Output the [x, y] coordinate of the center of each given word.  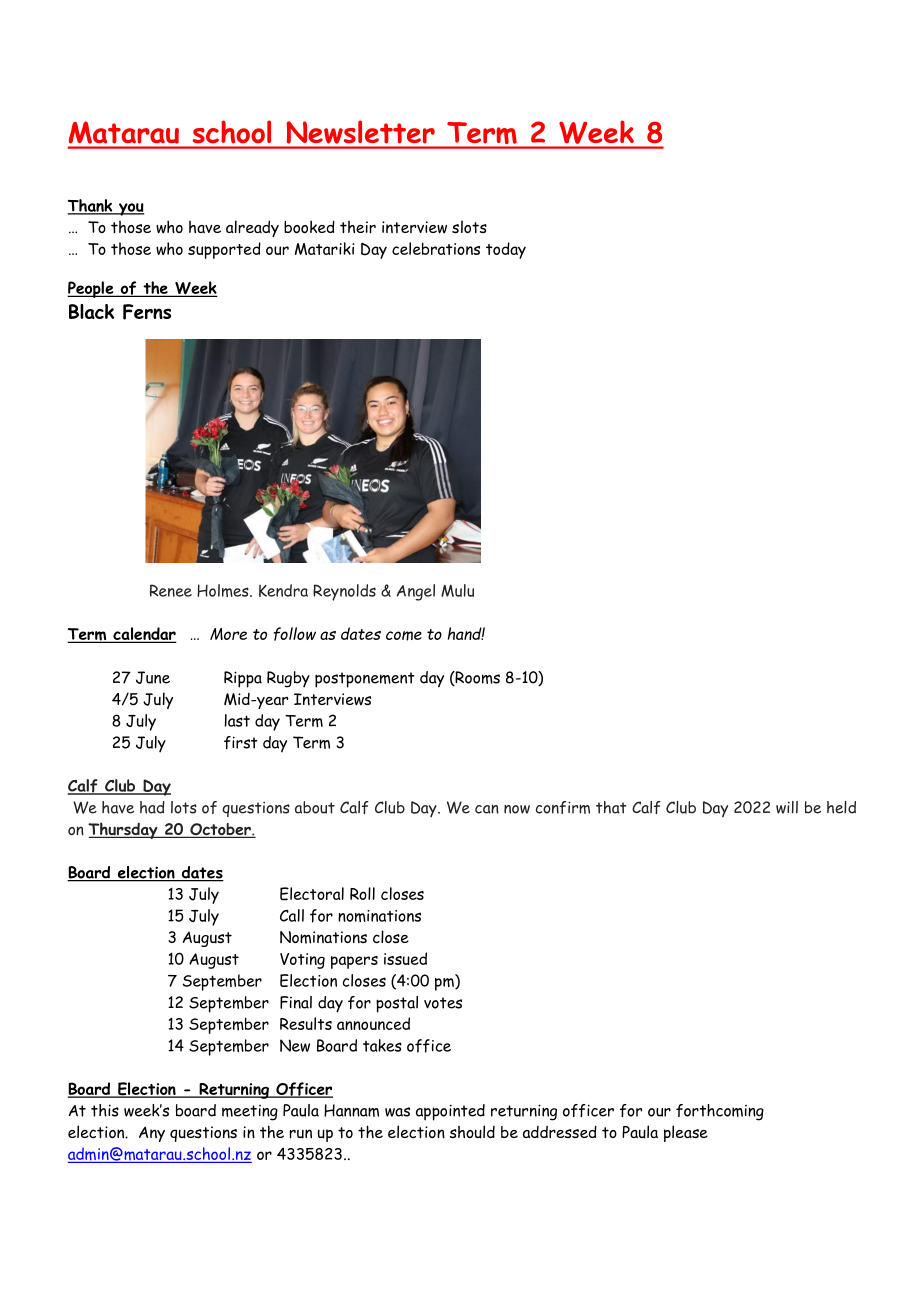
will [787, 807]
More [228, 634]
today [506, 250]
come [404, 636]
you [130, 209]
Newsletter [361, 132]
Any [152, 1134]
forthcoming [720, 1112]
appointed [450, 1112]
